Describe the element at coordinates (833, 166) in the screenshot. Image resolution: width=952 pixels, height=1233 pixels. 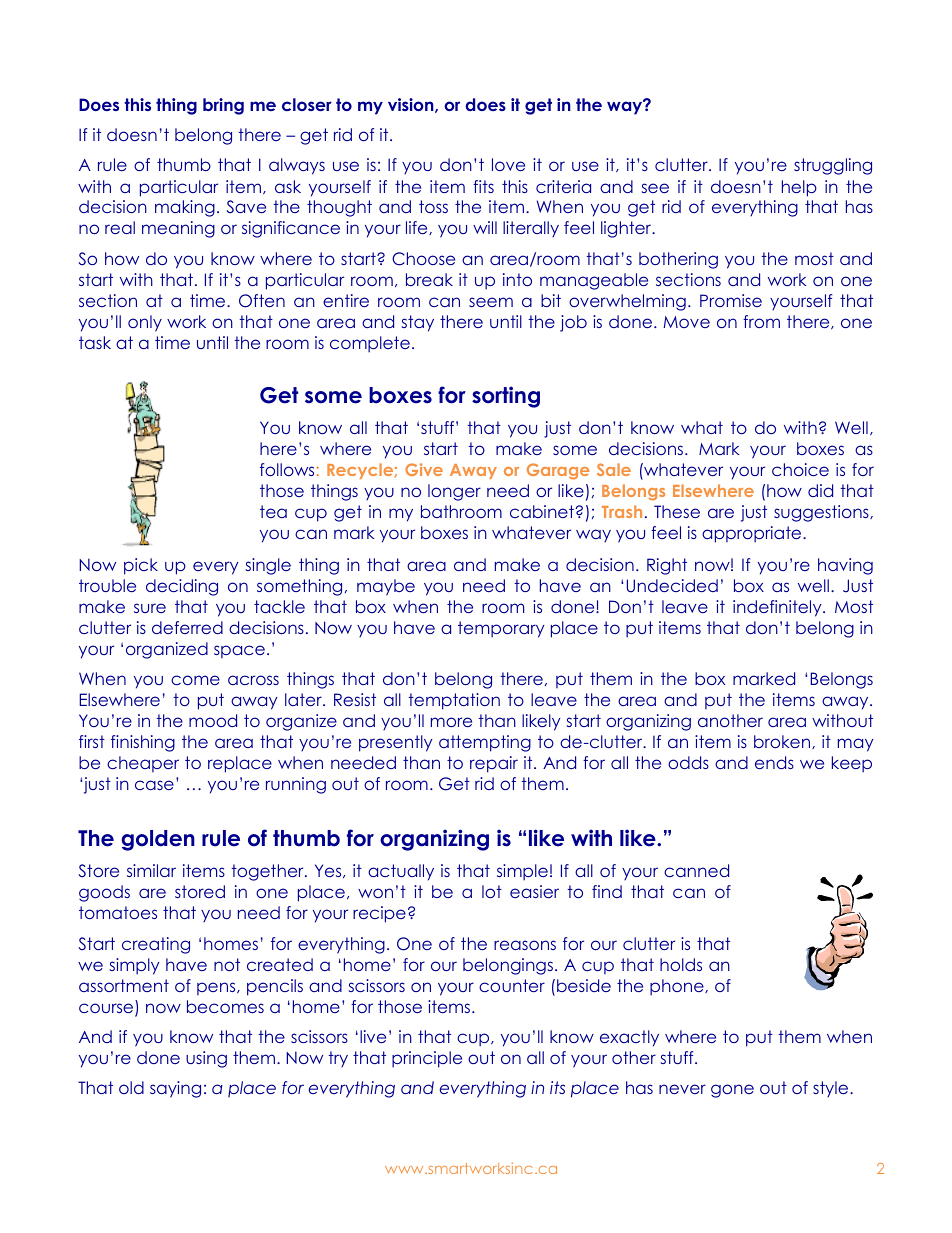
I see `struggling` at that location.
